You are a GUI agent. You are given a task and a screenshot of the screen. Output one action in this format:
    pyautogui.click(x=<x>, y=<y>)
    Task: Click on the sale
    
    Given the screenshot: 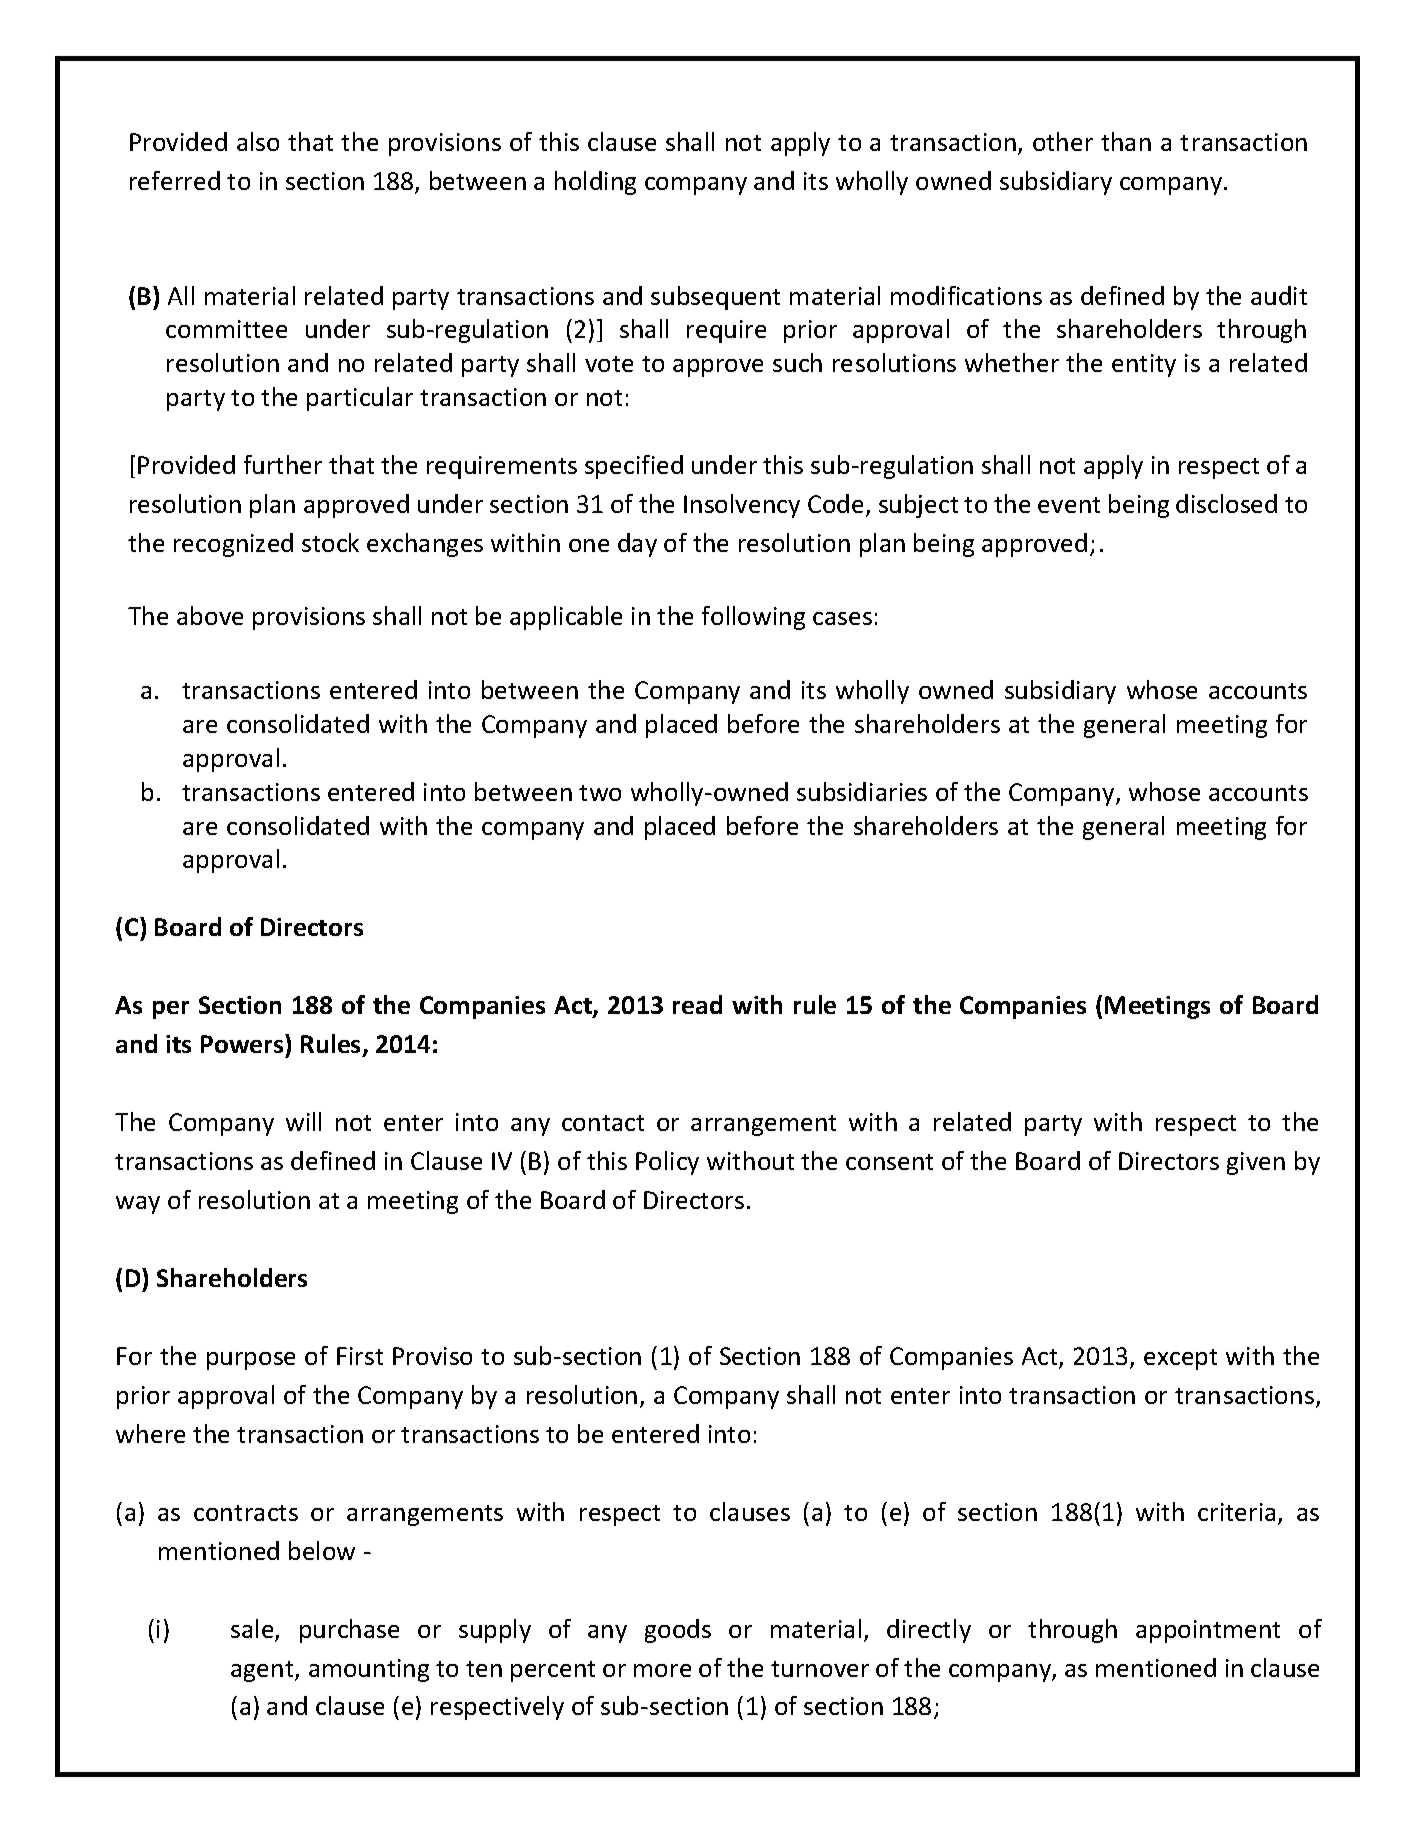 What is the action you would take?
    pyautogui.click(x=253, y=1630)
